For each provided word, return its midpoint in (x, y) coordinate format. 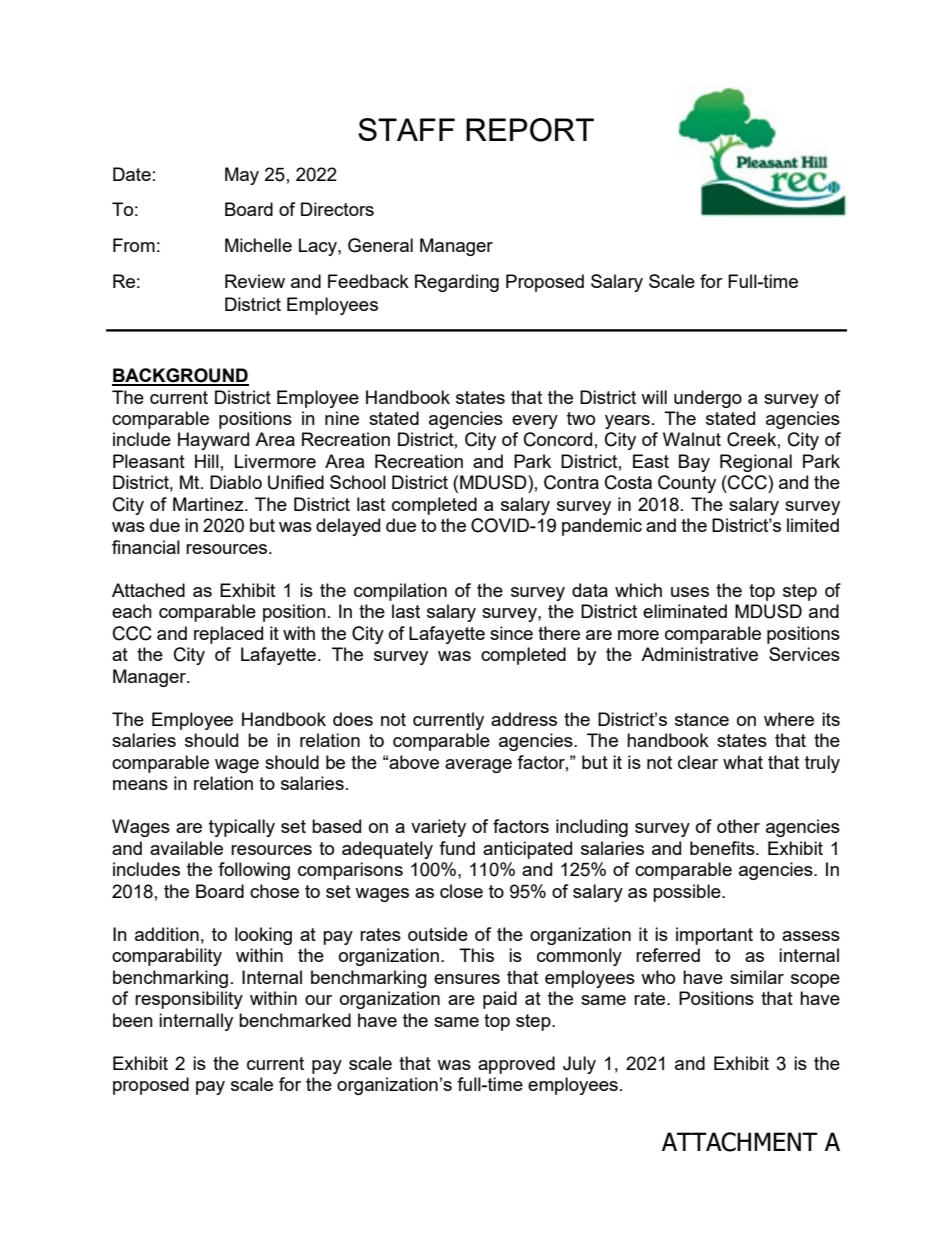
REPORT (530, 130)
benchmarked (295, 1020)
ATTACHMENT (740, 1142)
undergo (708, 399)
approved (516, 1065)
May (242, 176)
